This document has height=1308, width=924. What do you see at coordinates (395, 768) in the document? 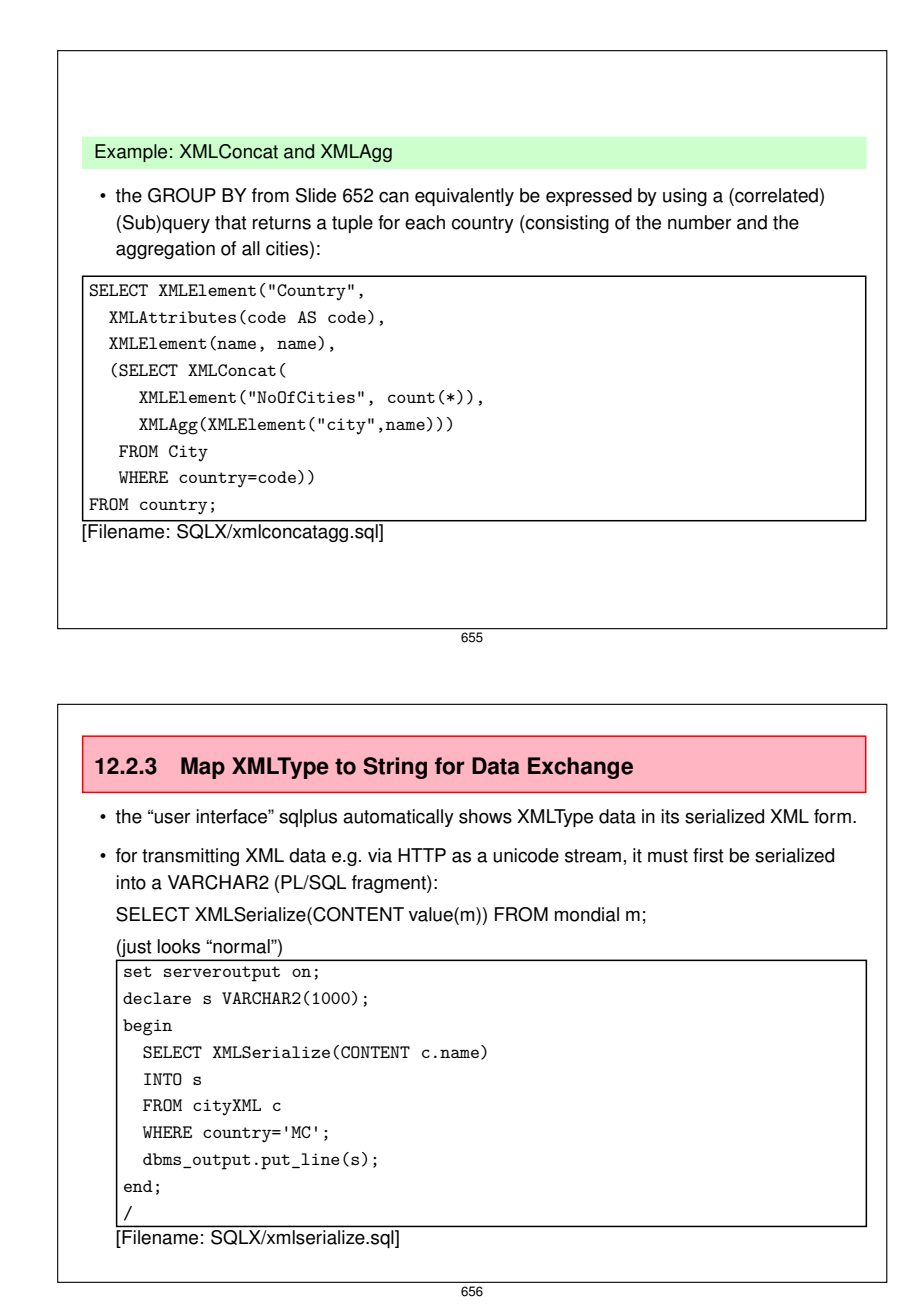
I see `String` at bounding box center [395, 768].
